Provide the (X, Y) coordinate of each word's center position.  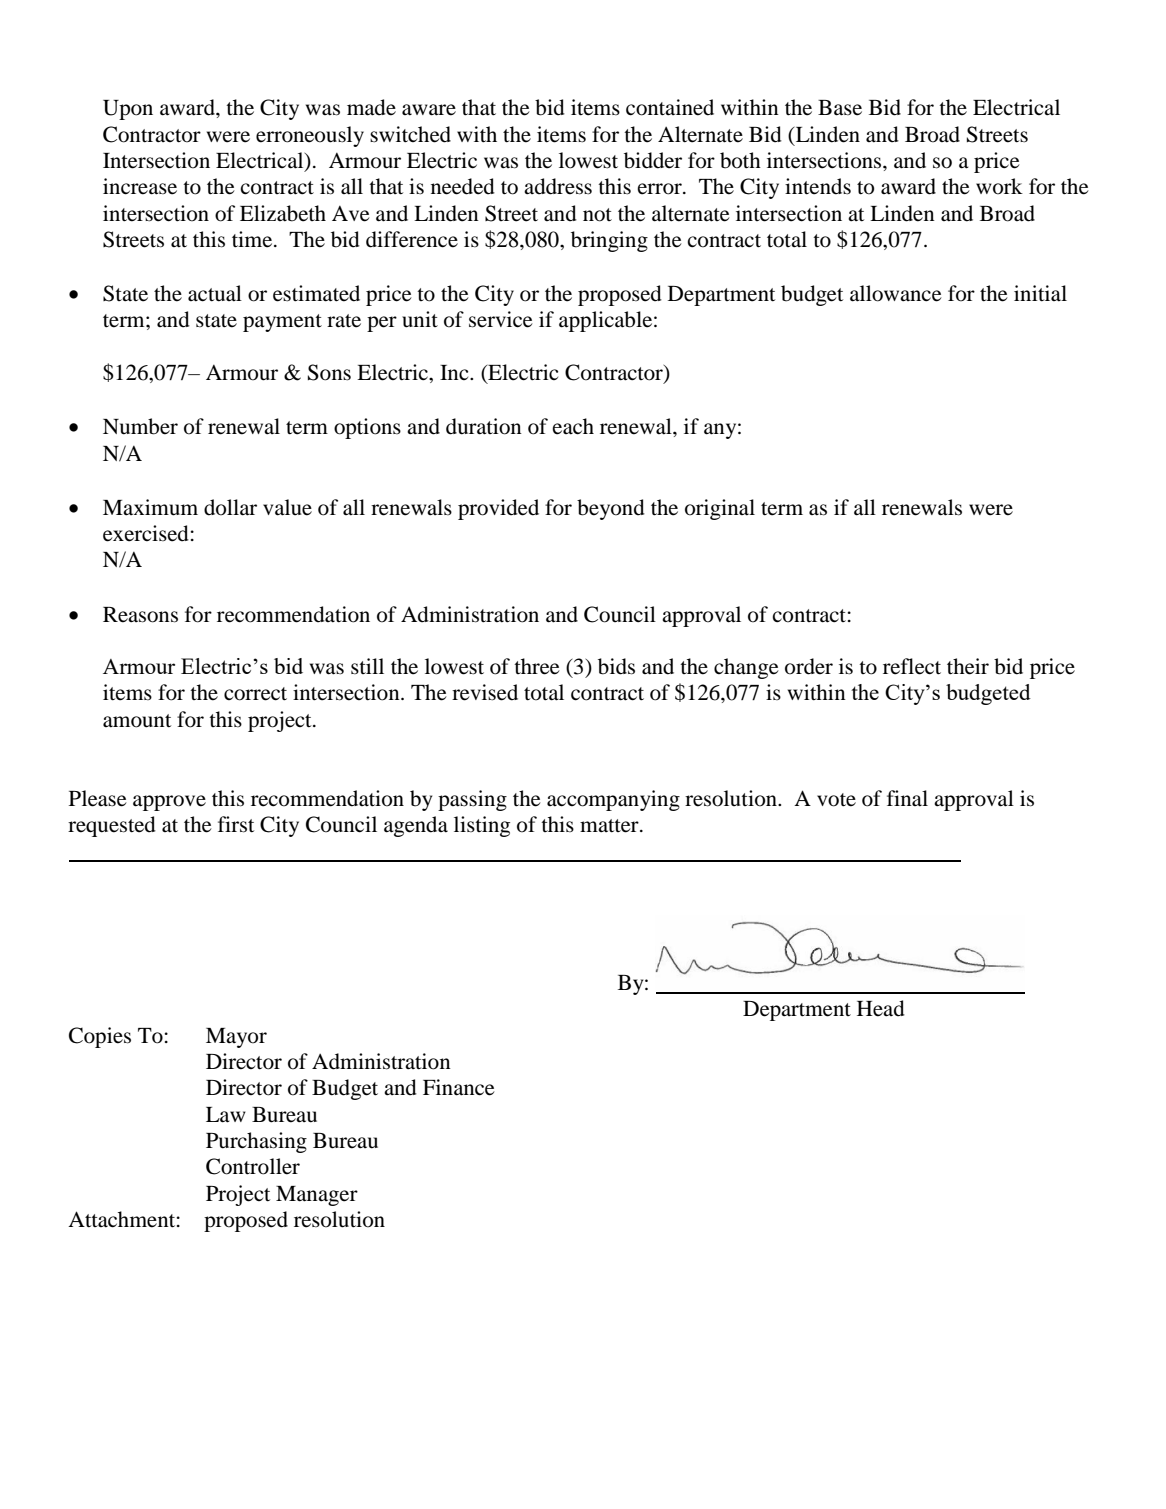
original (720, 509)
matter (610, 826)
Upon (128, 110)
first (236, 824)
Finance (459, 1087)
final (907, 798)
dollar (230, 507)
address (558, 186)
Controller (253, 1166)
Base (840, 108)
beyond (611, 509)
